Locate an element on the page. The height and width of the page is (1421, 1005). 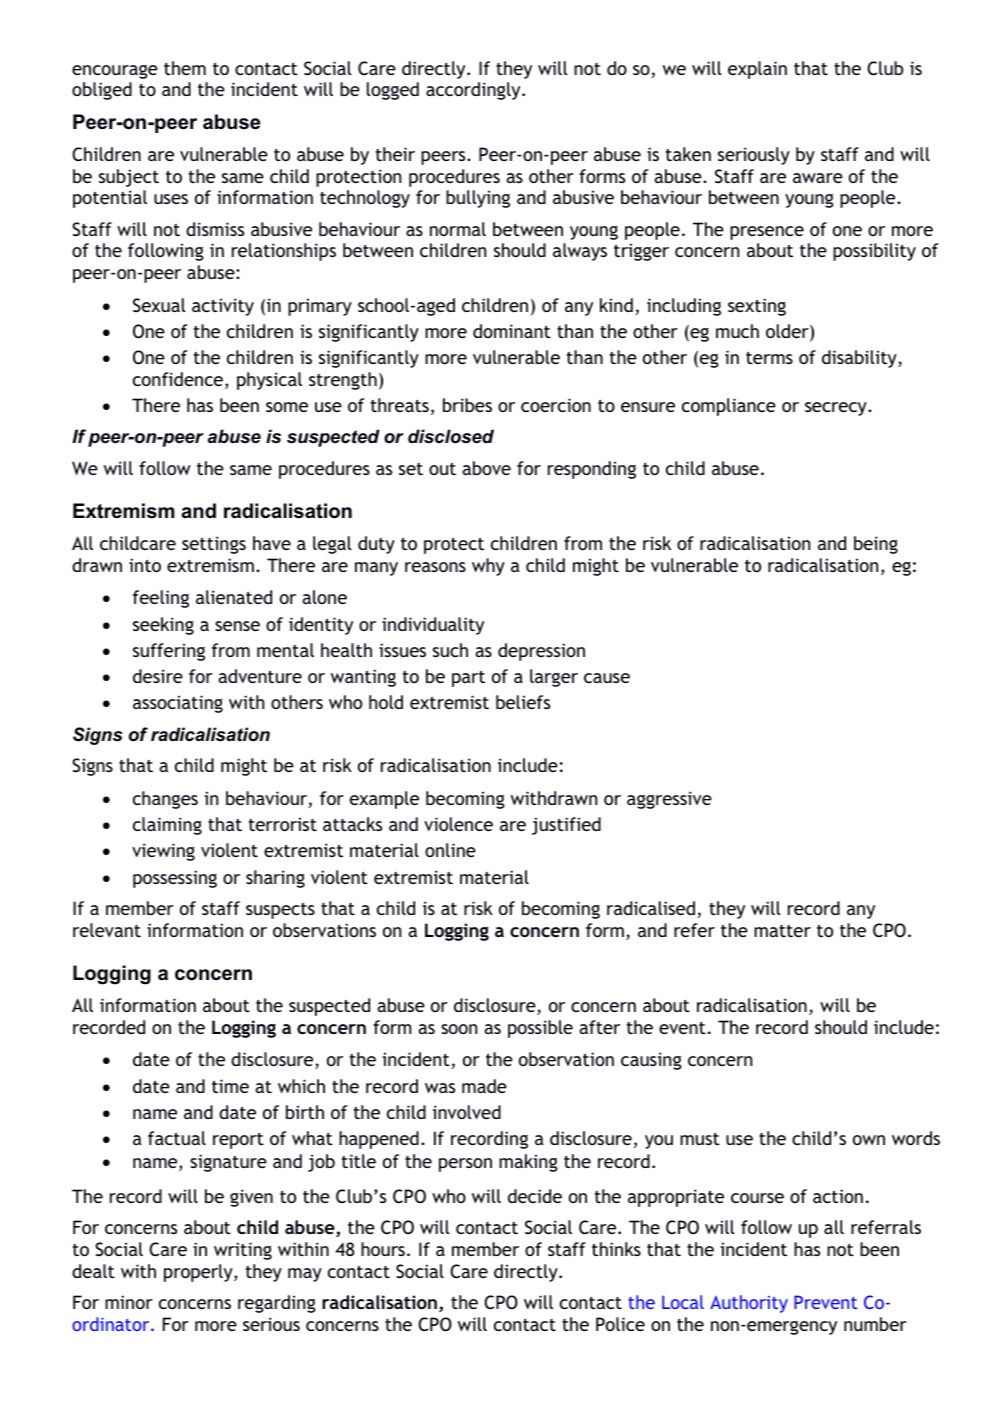
them is located at coordinates (185, 68).
